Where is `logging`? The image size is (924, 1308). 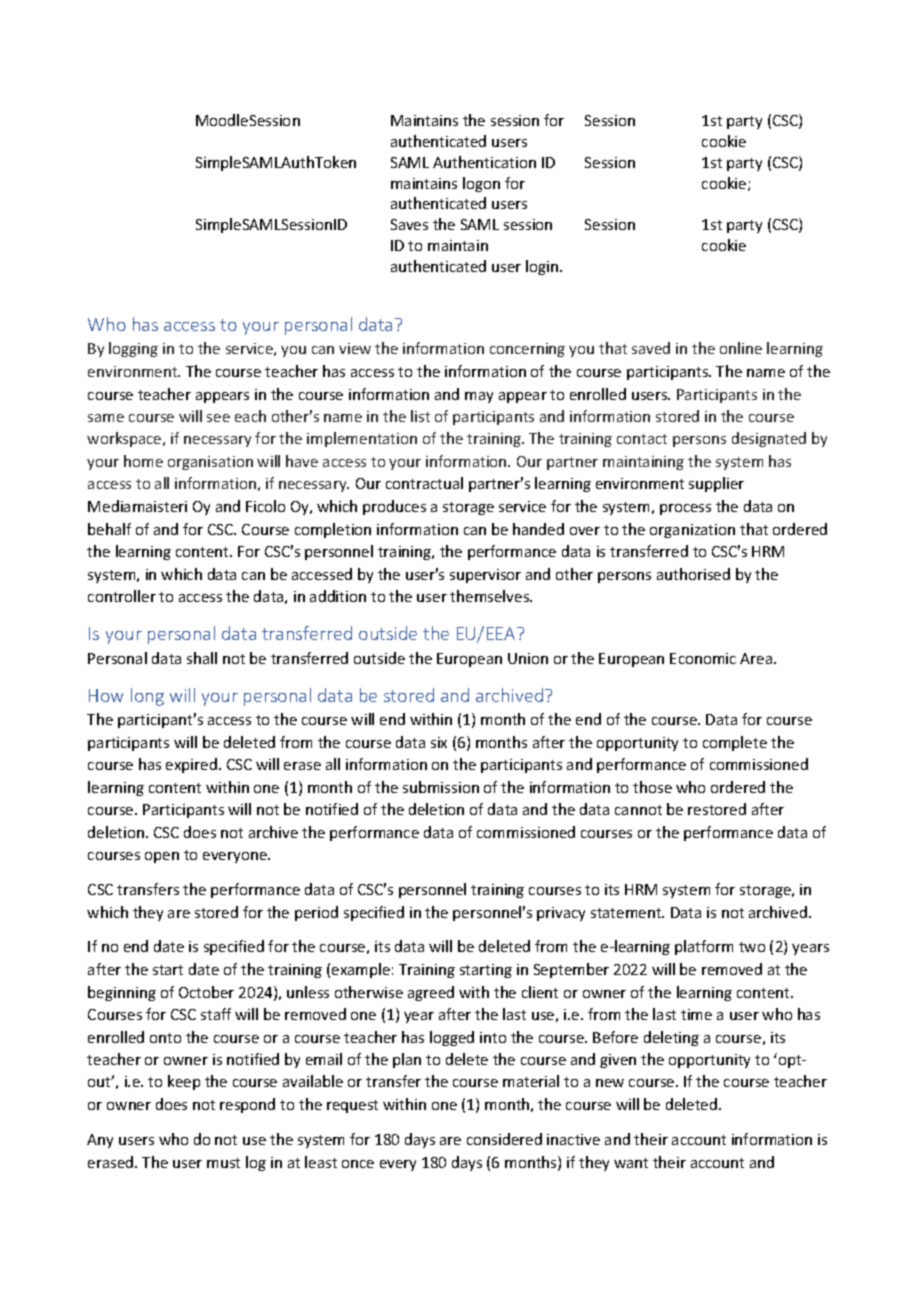
logging is located at coordinates (133, 349).
